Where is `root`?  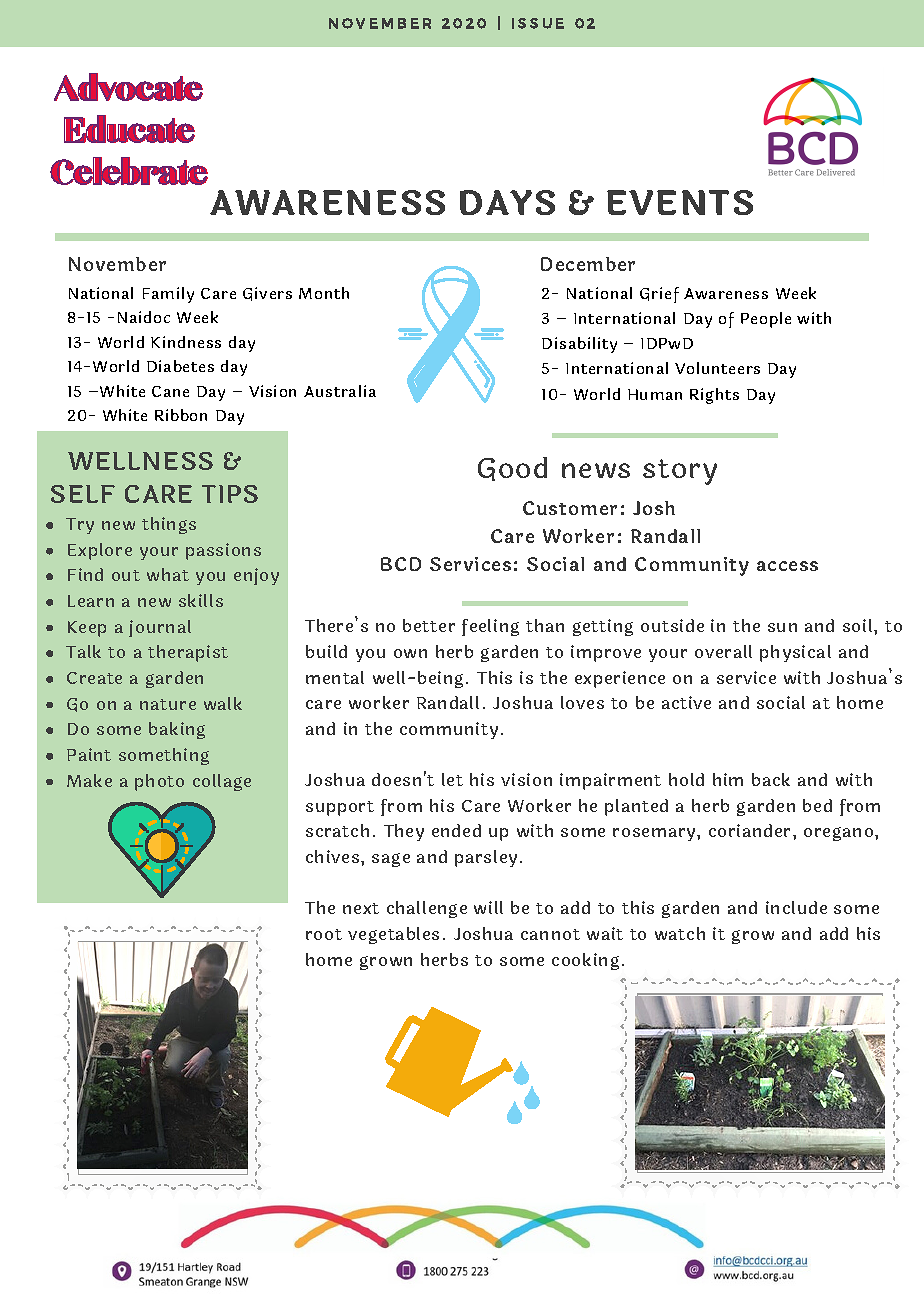
root is located at coordinates (324, 934).
